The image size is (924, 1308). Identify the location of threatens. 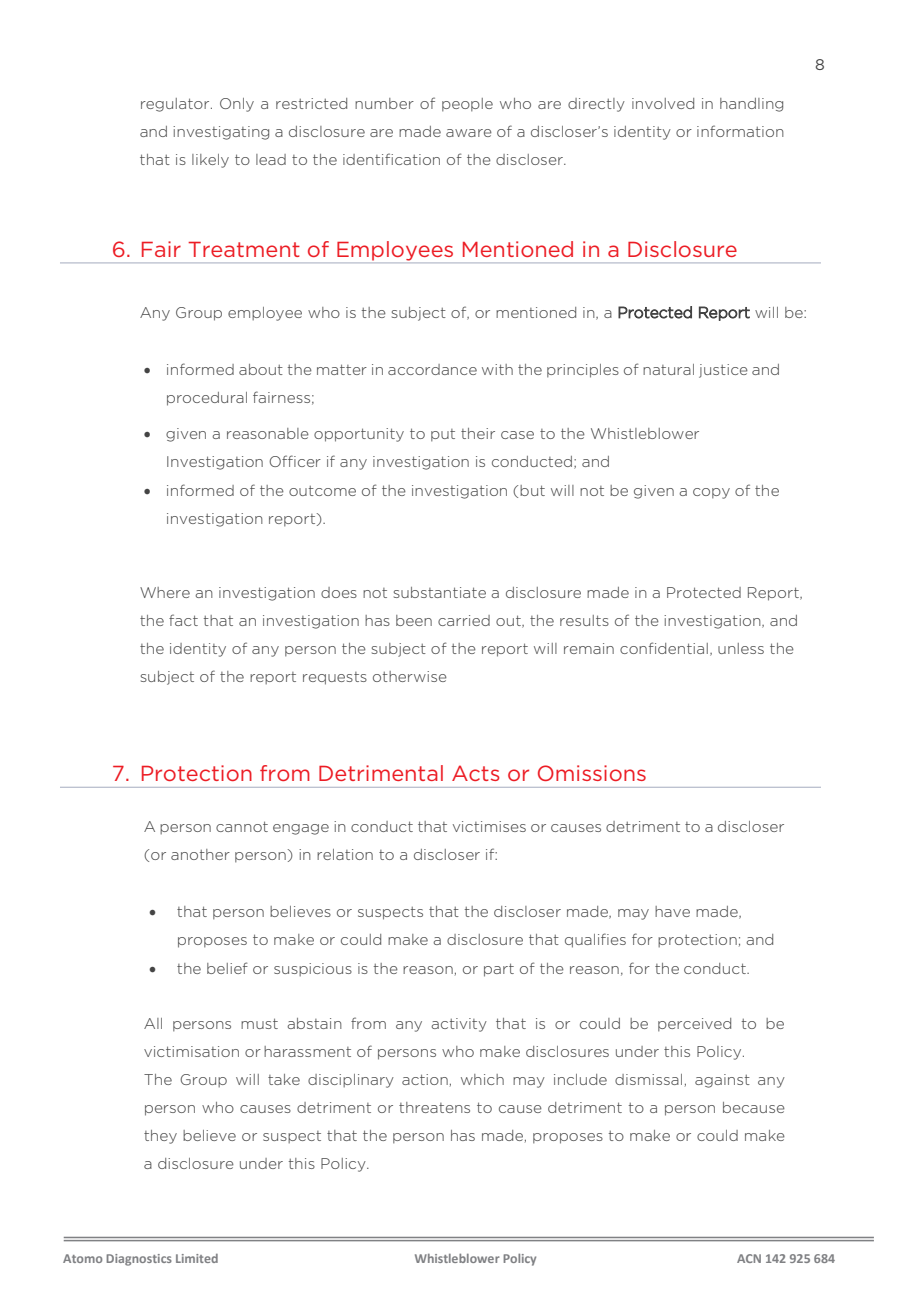
(434, 1107).
